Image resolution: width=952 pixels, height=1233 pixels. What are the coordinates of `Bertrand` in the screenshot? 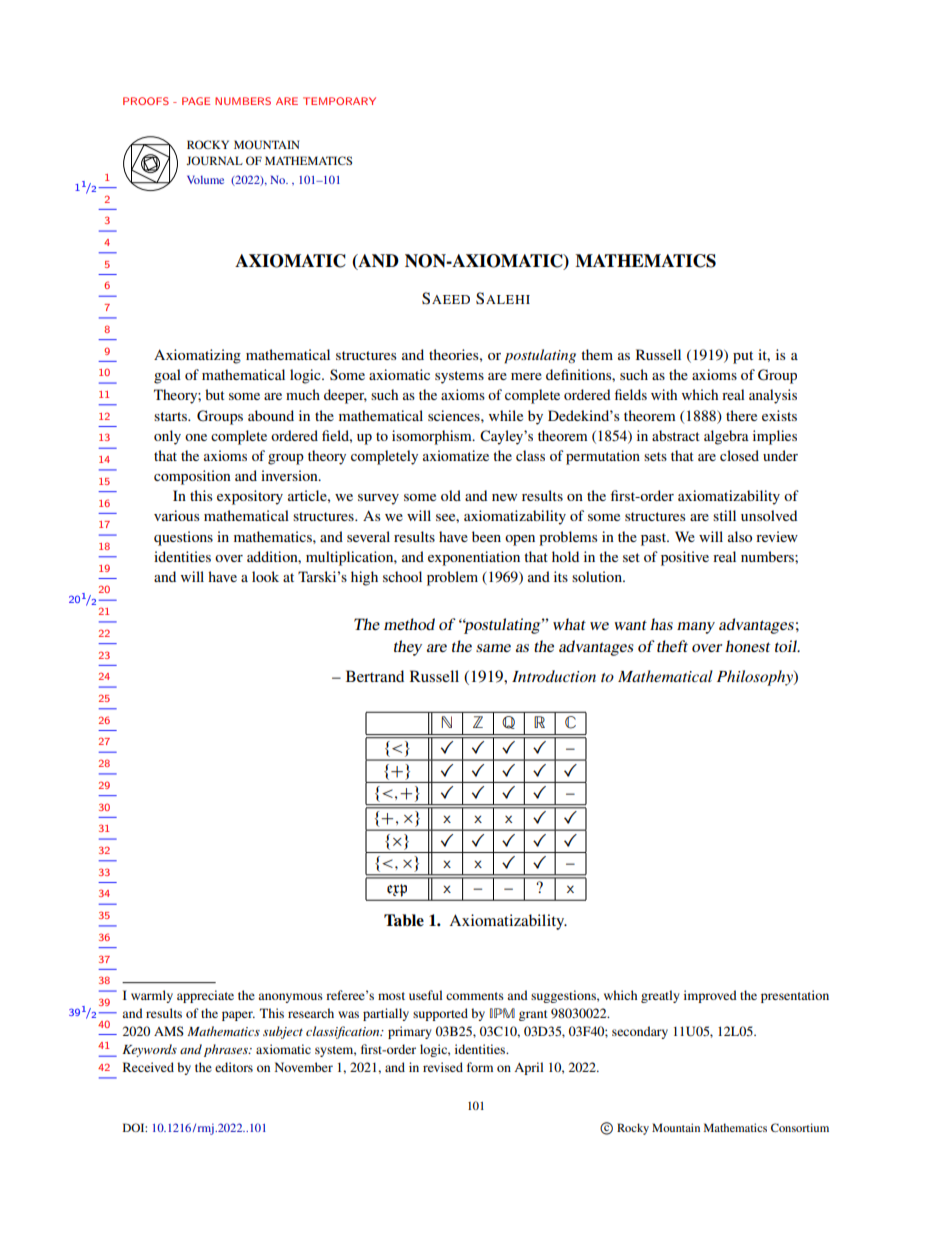 It's located at (375, 676).
